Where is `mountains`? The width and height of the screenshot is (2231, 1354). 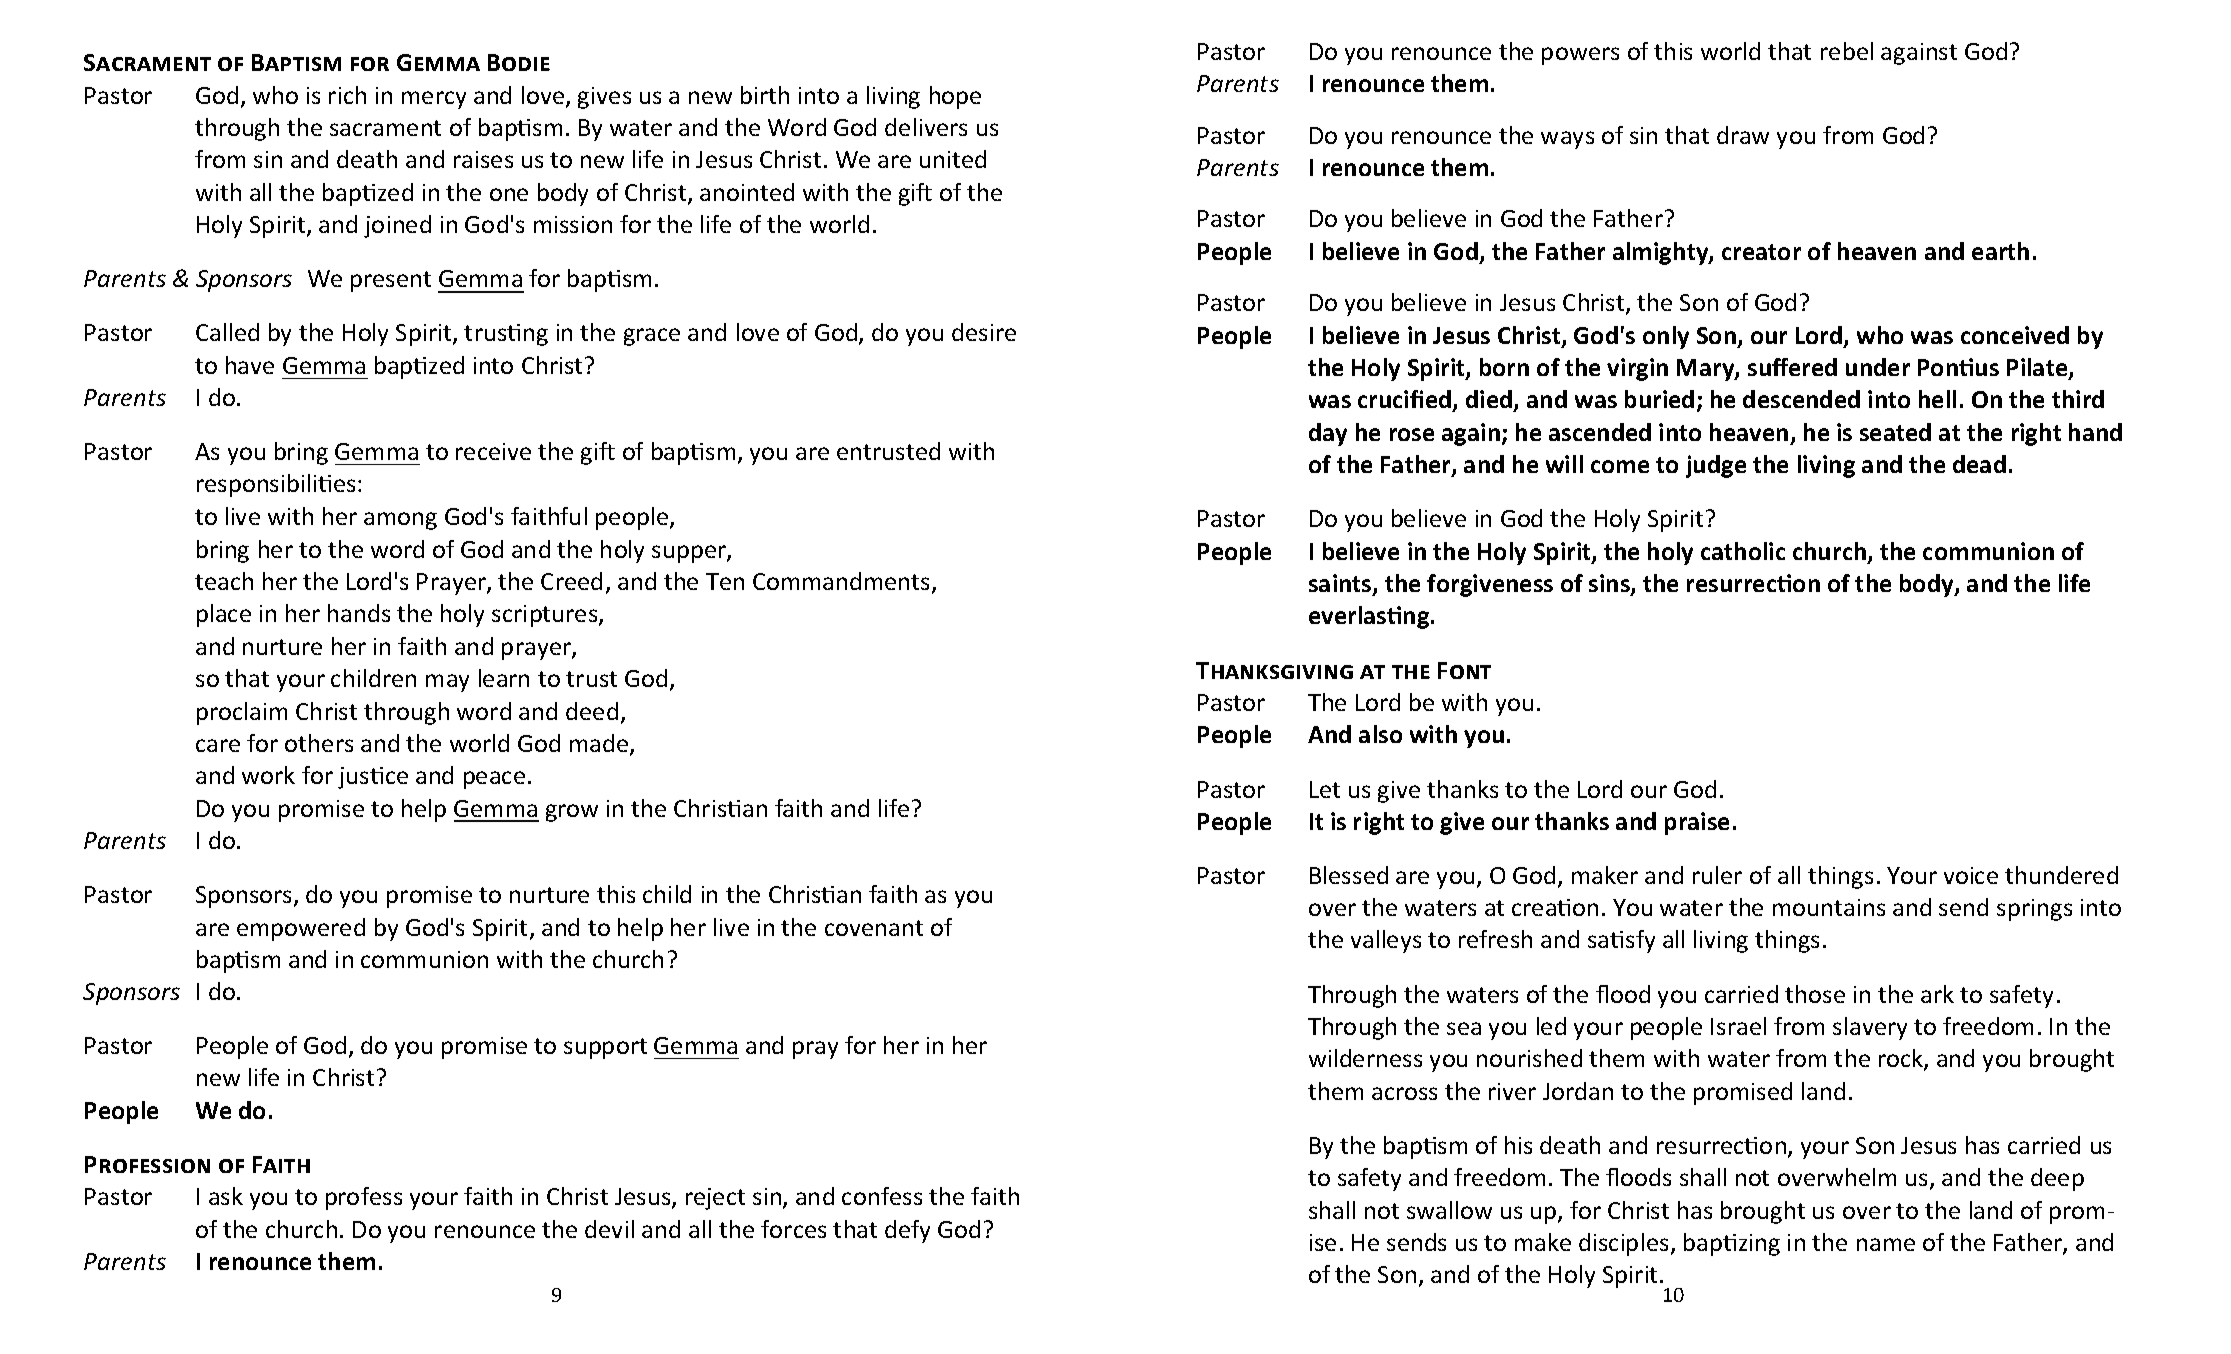 mountains is located at coordinates (1829, 907).
